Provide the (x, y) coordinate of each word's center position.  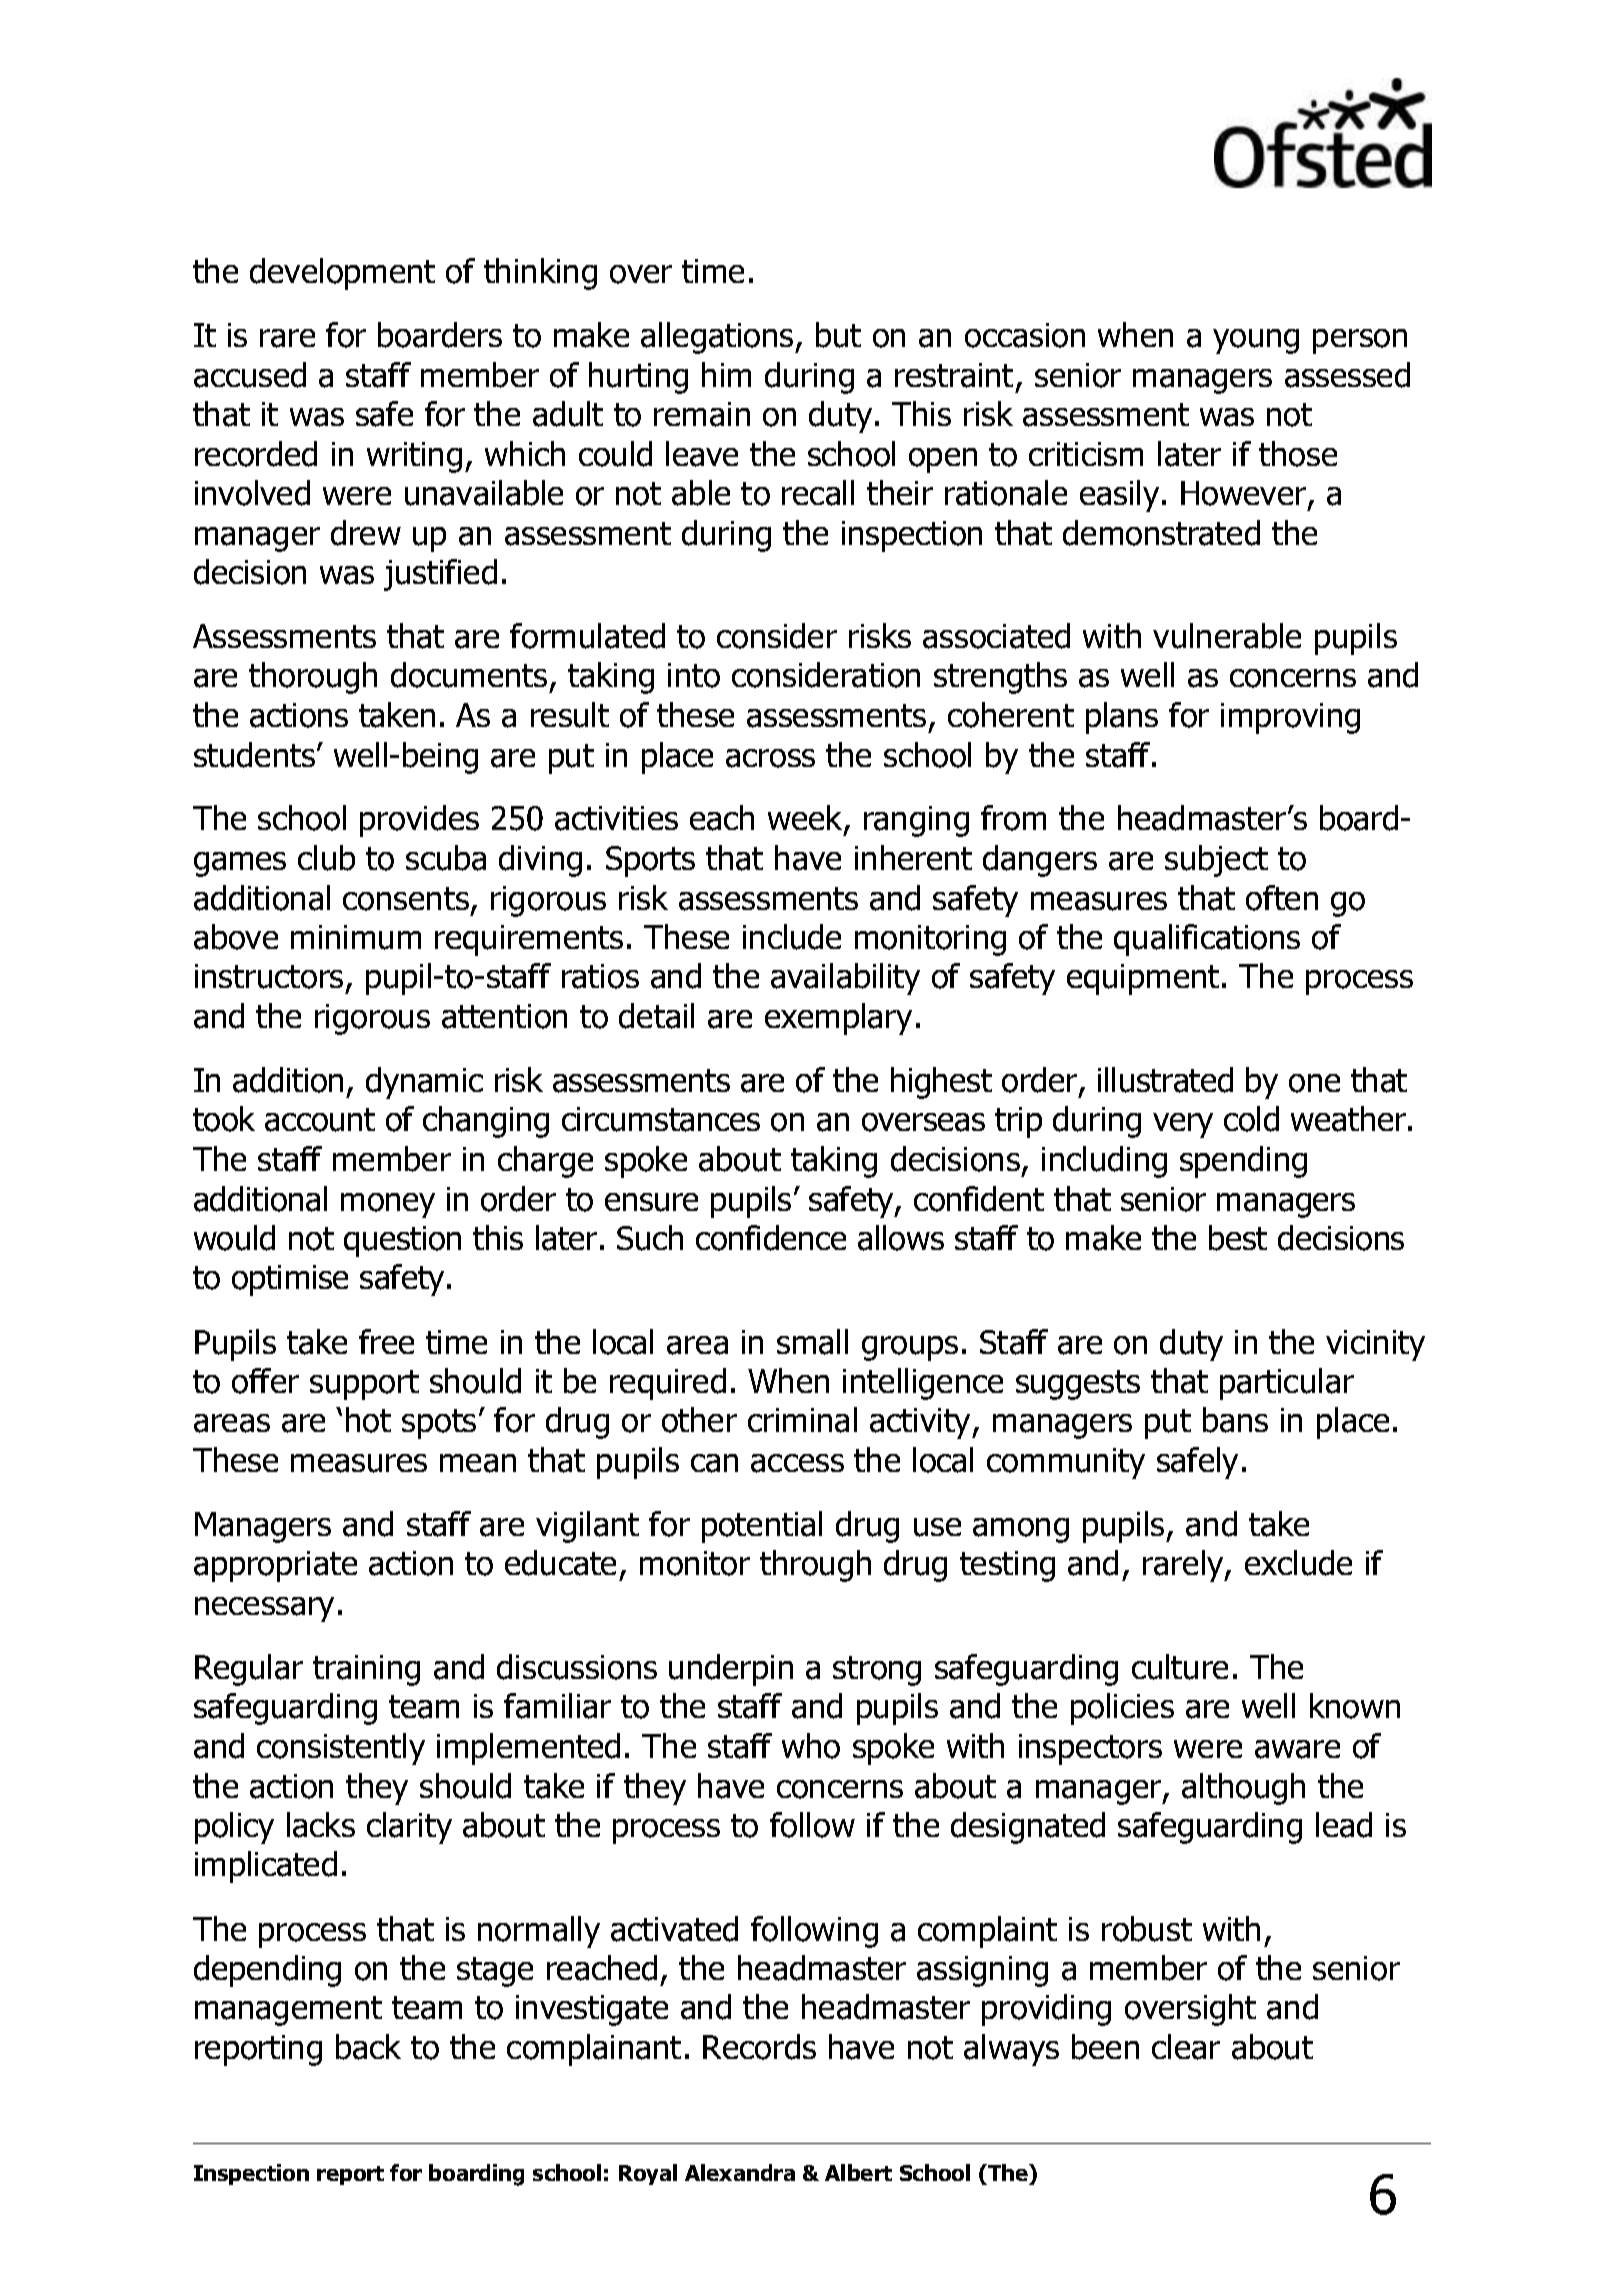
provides (419, 821)
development (342, 274)
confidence (771, 1238)
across (770, 758)
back (368, 2047)
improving (1290, 718)
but (838, 335)
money (388, 1205)
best (1238, 1238)
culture (1180, 1667)
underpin (731, 1670)
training (366, 1670)
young (1256, 341)
